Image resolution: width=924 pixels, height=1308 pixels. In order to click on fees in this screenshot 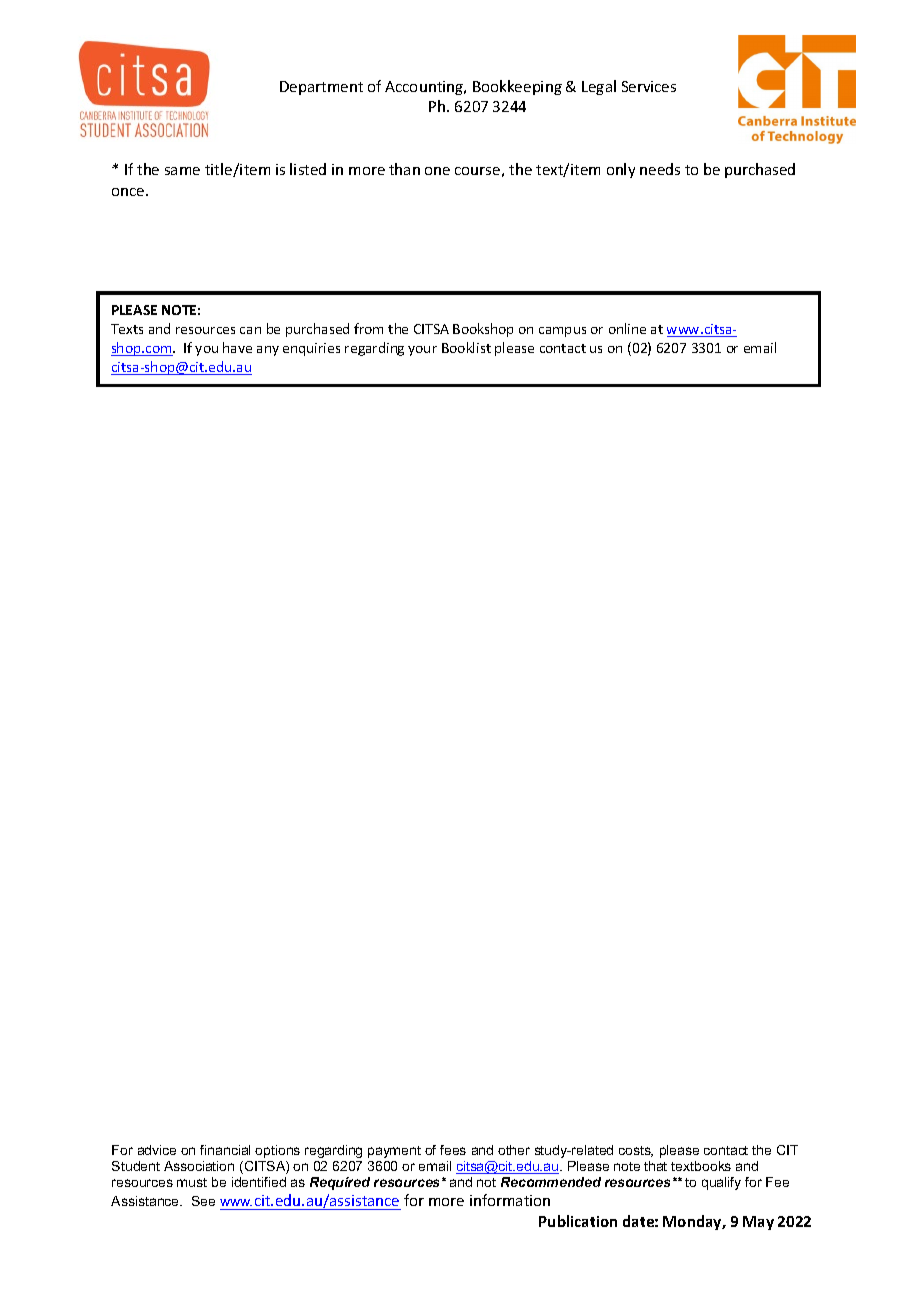, I will do `click(453, 1150)`.
